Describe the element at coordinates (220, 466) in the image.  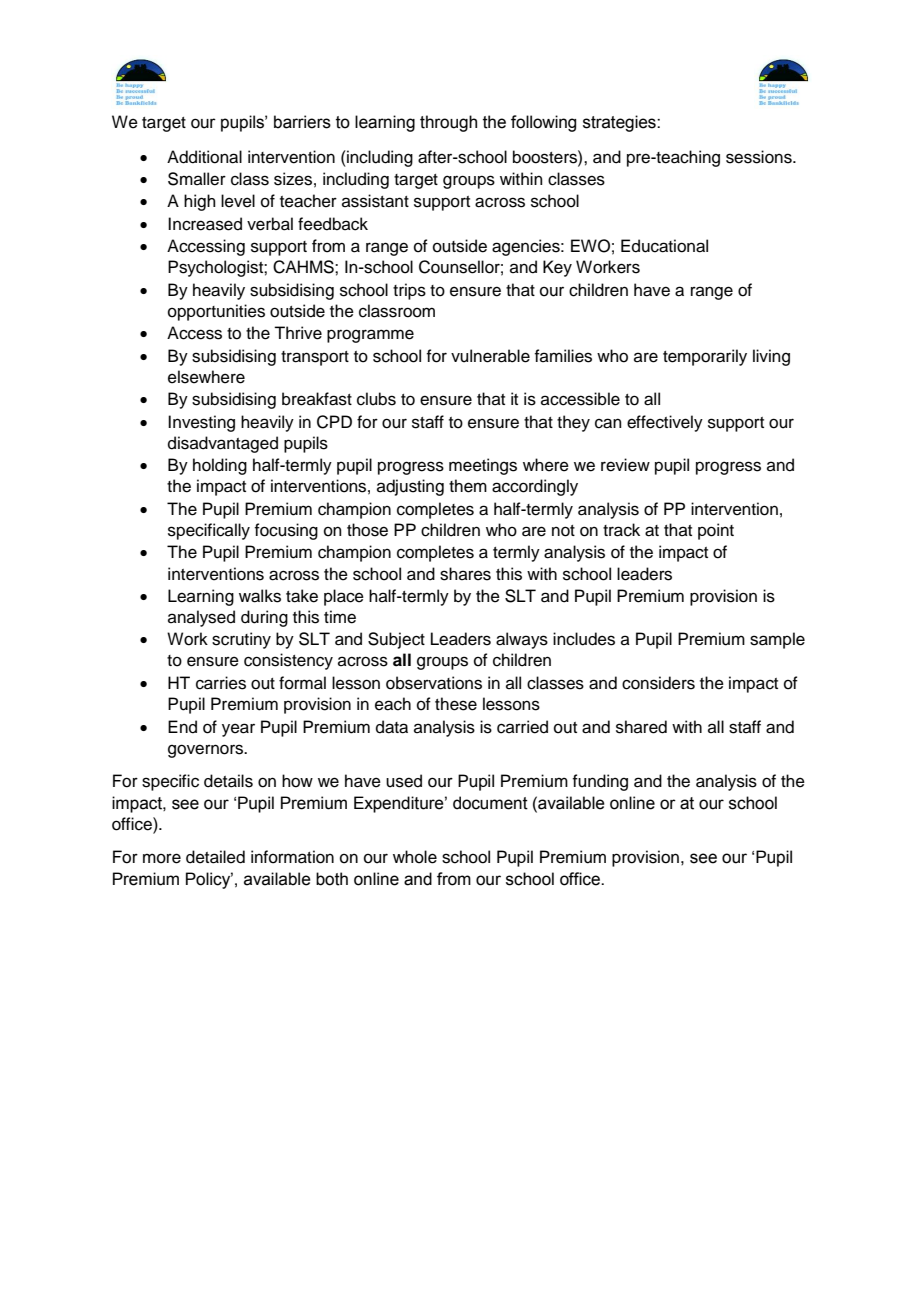
I see `holding` at that location.
